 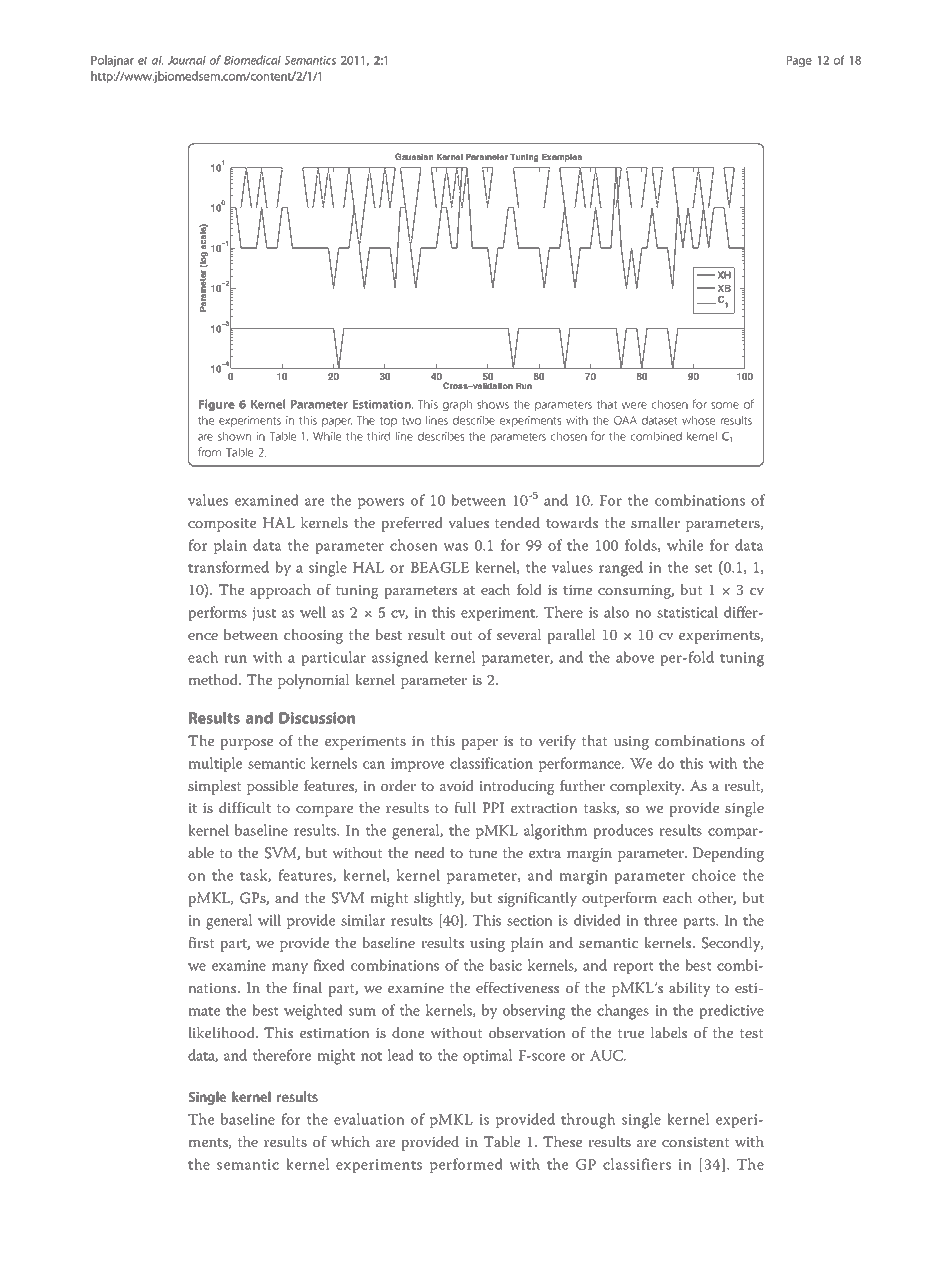 What do you see at coordinates (696, 1141) in the screenshot?
I see `consistent` at bounding box center [696, 1141].
